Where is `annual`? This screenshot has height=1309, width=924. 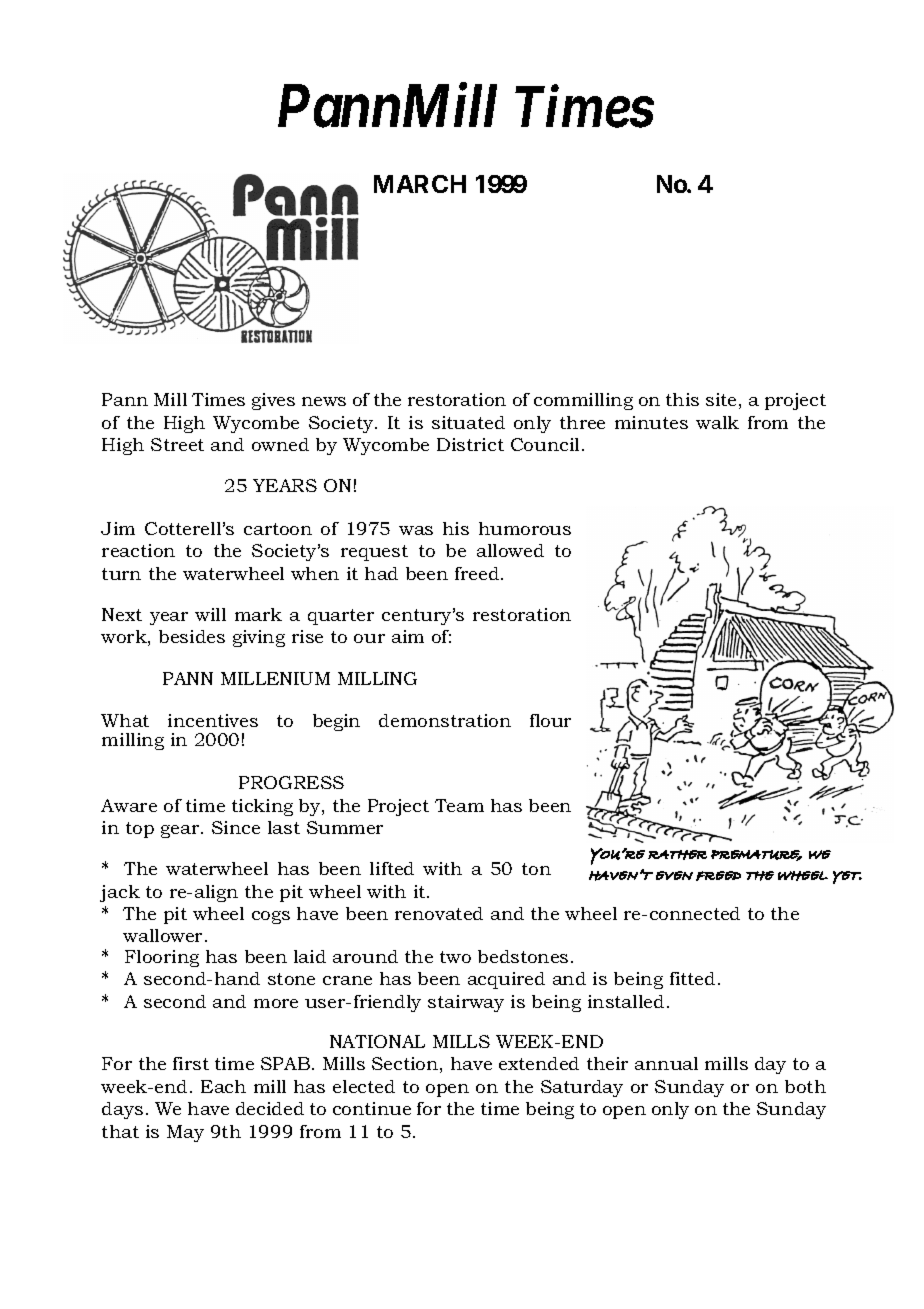 annual is located at coordinates (666, 1063).
